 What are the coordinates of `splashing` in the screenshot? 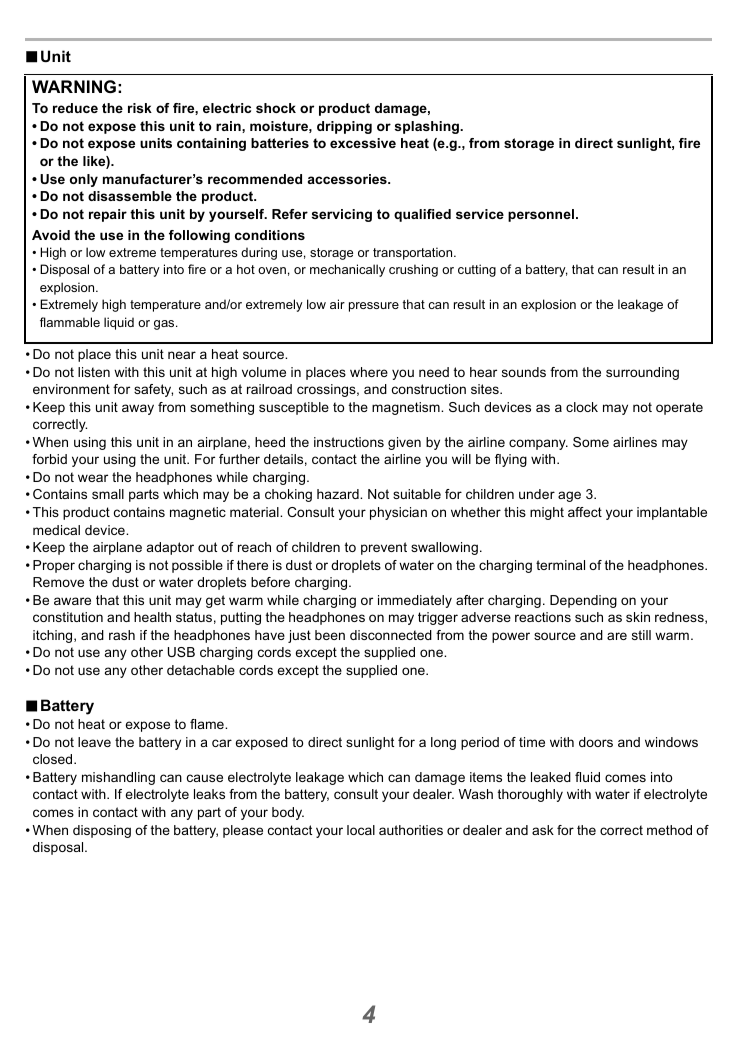 It's located at (428, 127).
